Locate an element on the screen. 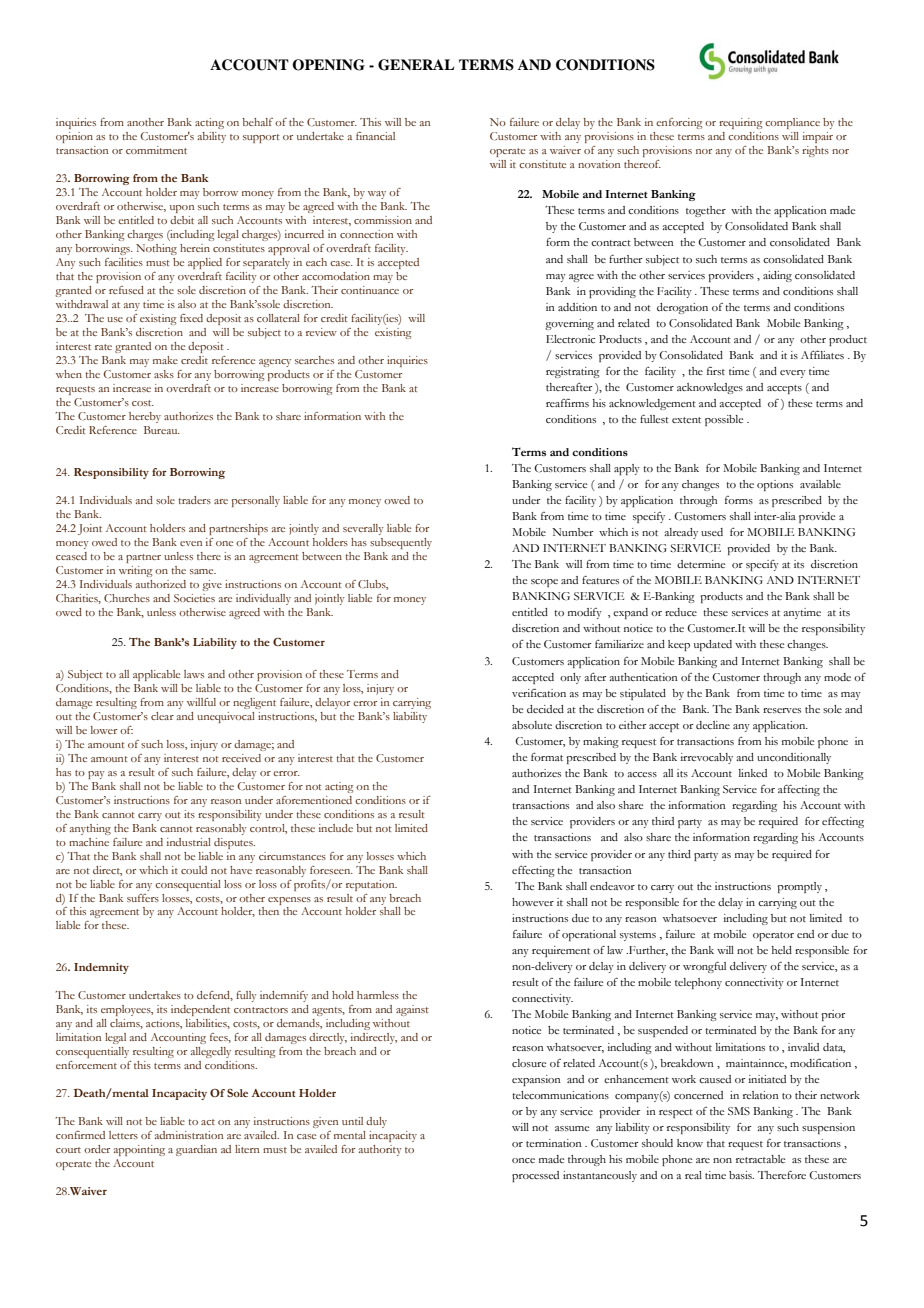 Image resolution: width=924 pixels, height=1308 pixels. requiring is located at coordinates (740, 123).
